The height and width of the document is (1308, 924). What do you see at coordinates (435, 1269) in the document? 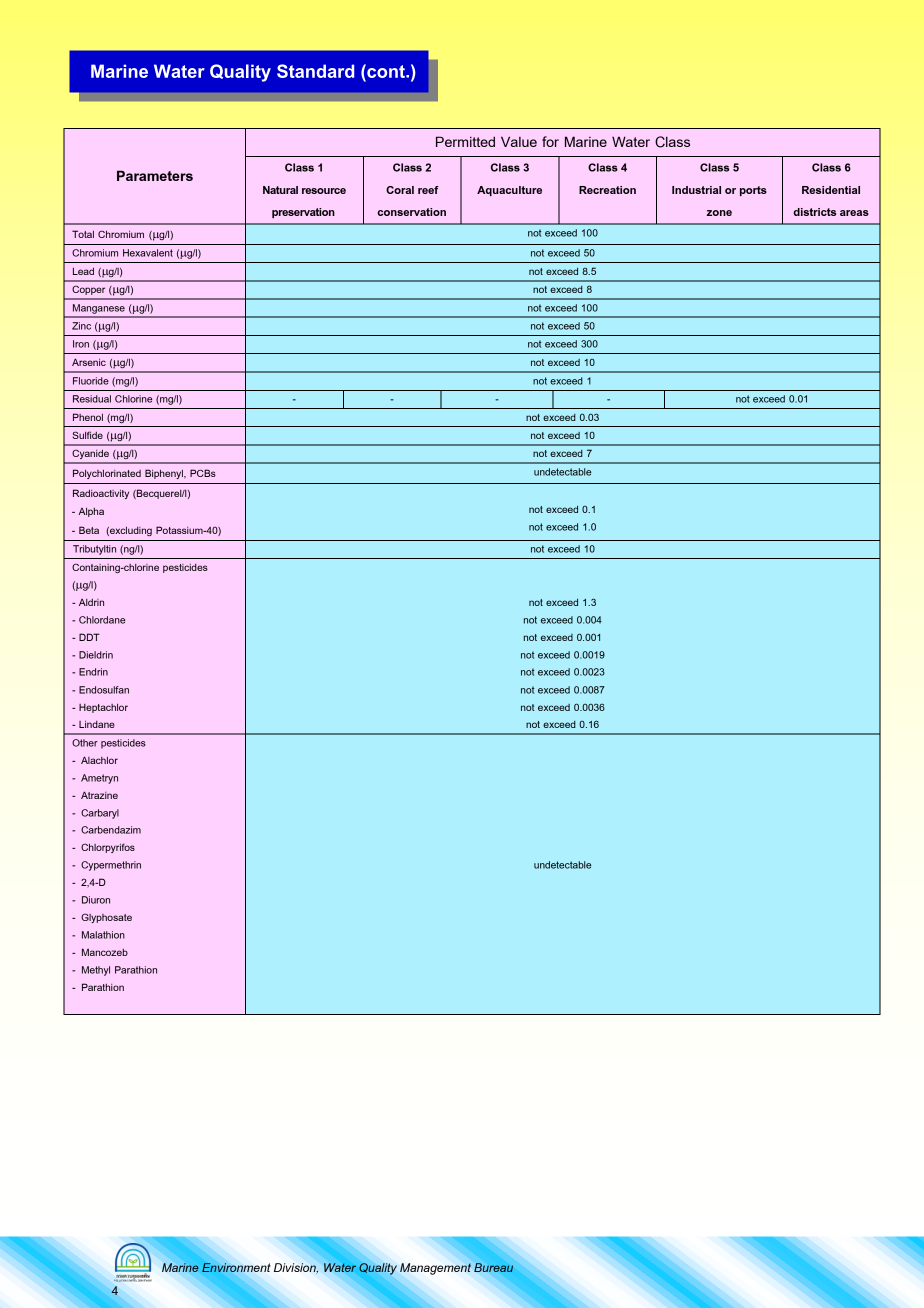
I see `Management` at bounding box center [435, 1269].
